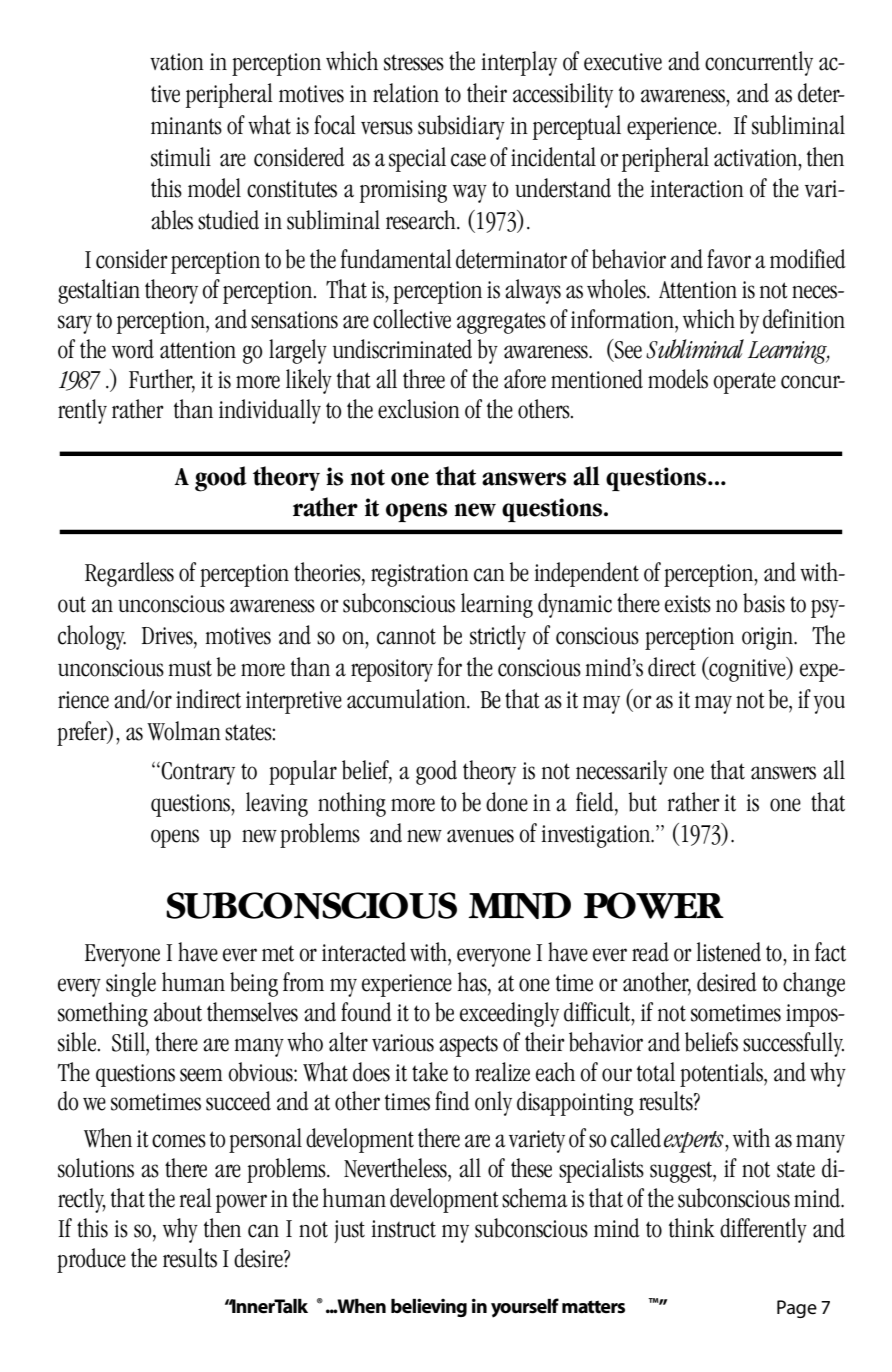 The height and width of the document is (1372, 892). What do you see at coordinates (744, 383) in the document?
I see `operate` at bounding box center [744, 383].
